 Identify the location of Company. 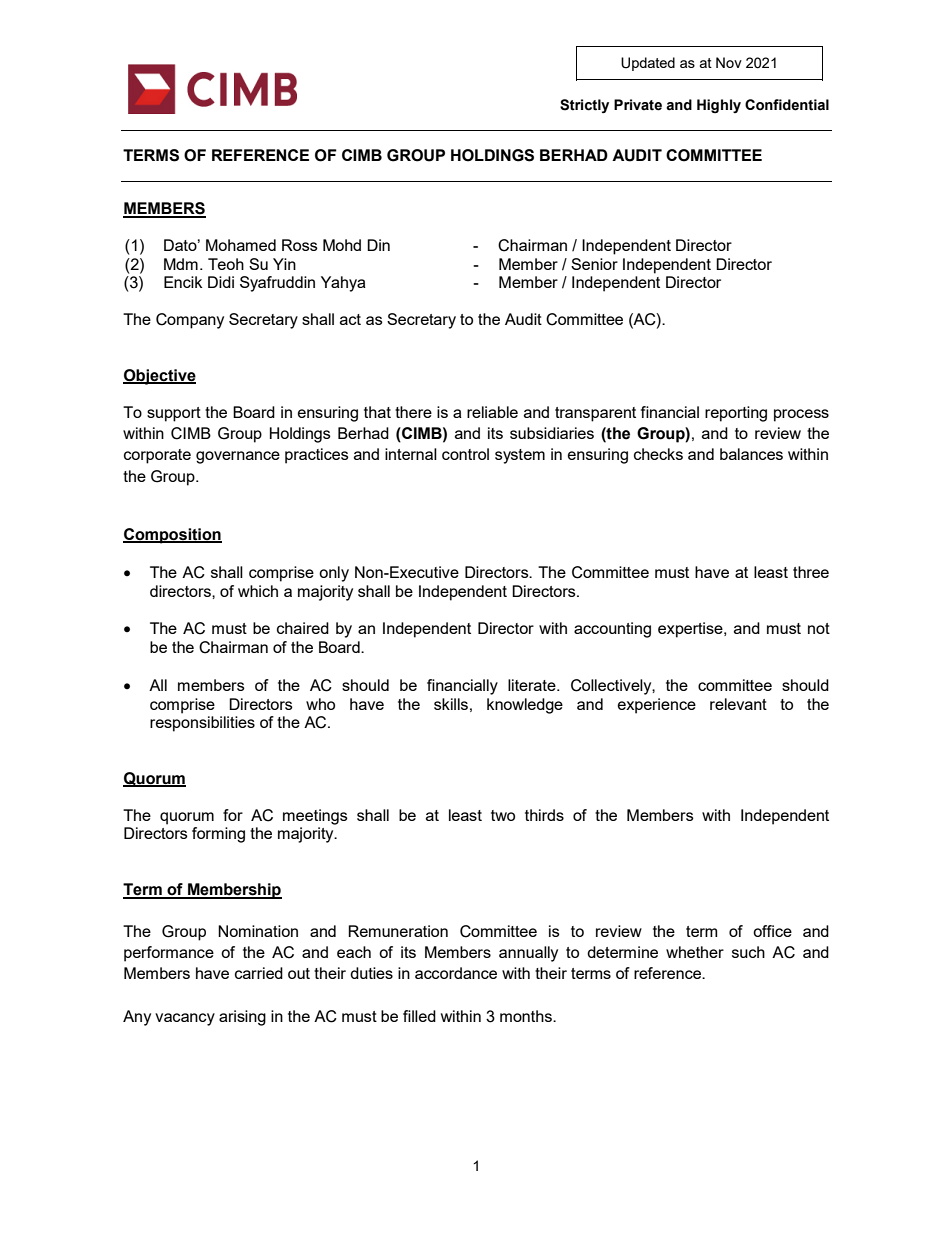
(190, 321).
